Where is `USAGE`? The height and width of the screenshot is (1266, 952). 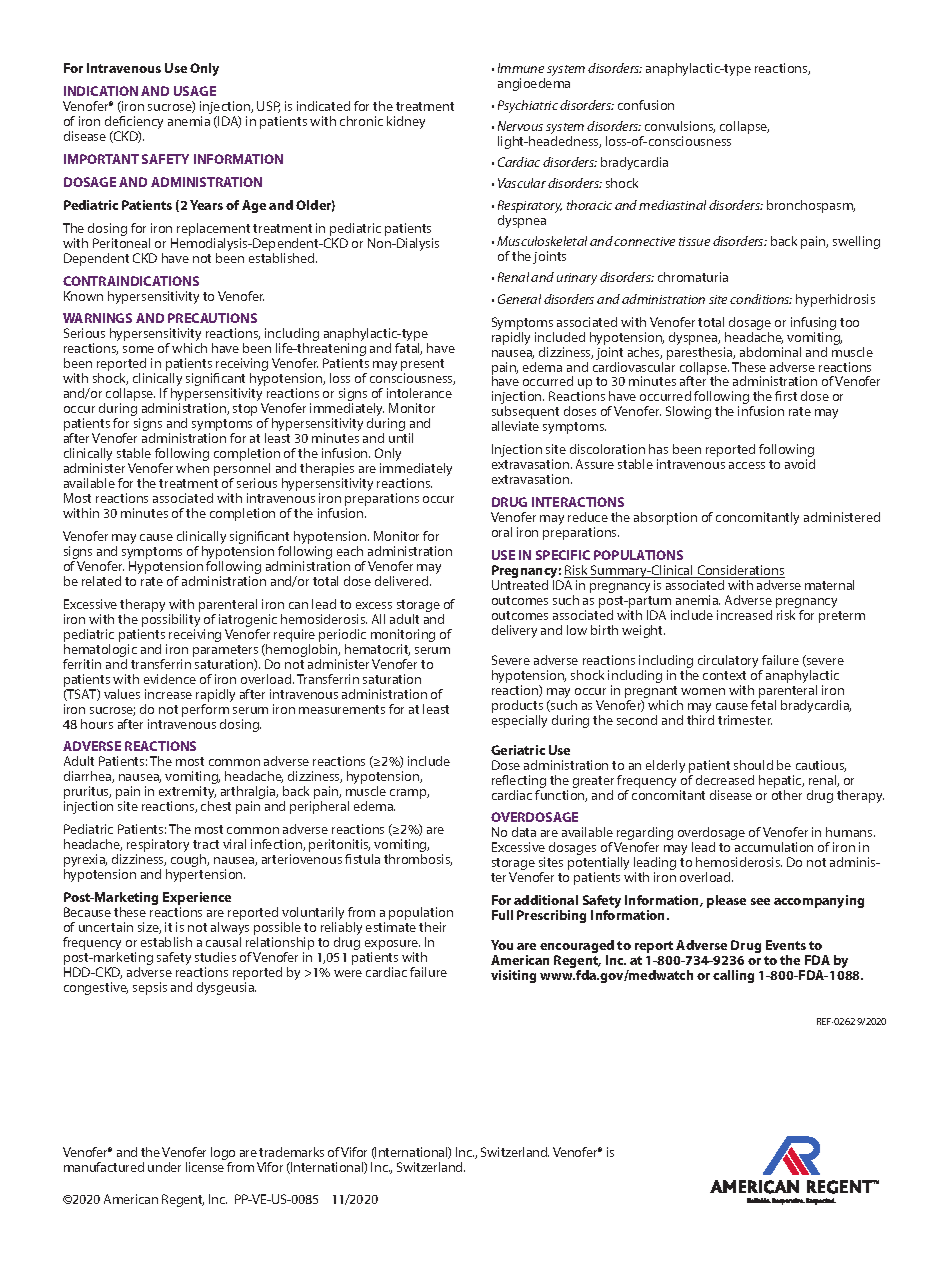 USAGE is located at coordinates (195, 91).
